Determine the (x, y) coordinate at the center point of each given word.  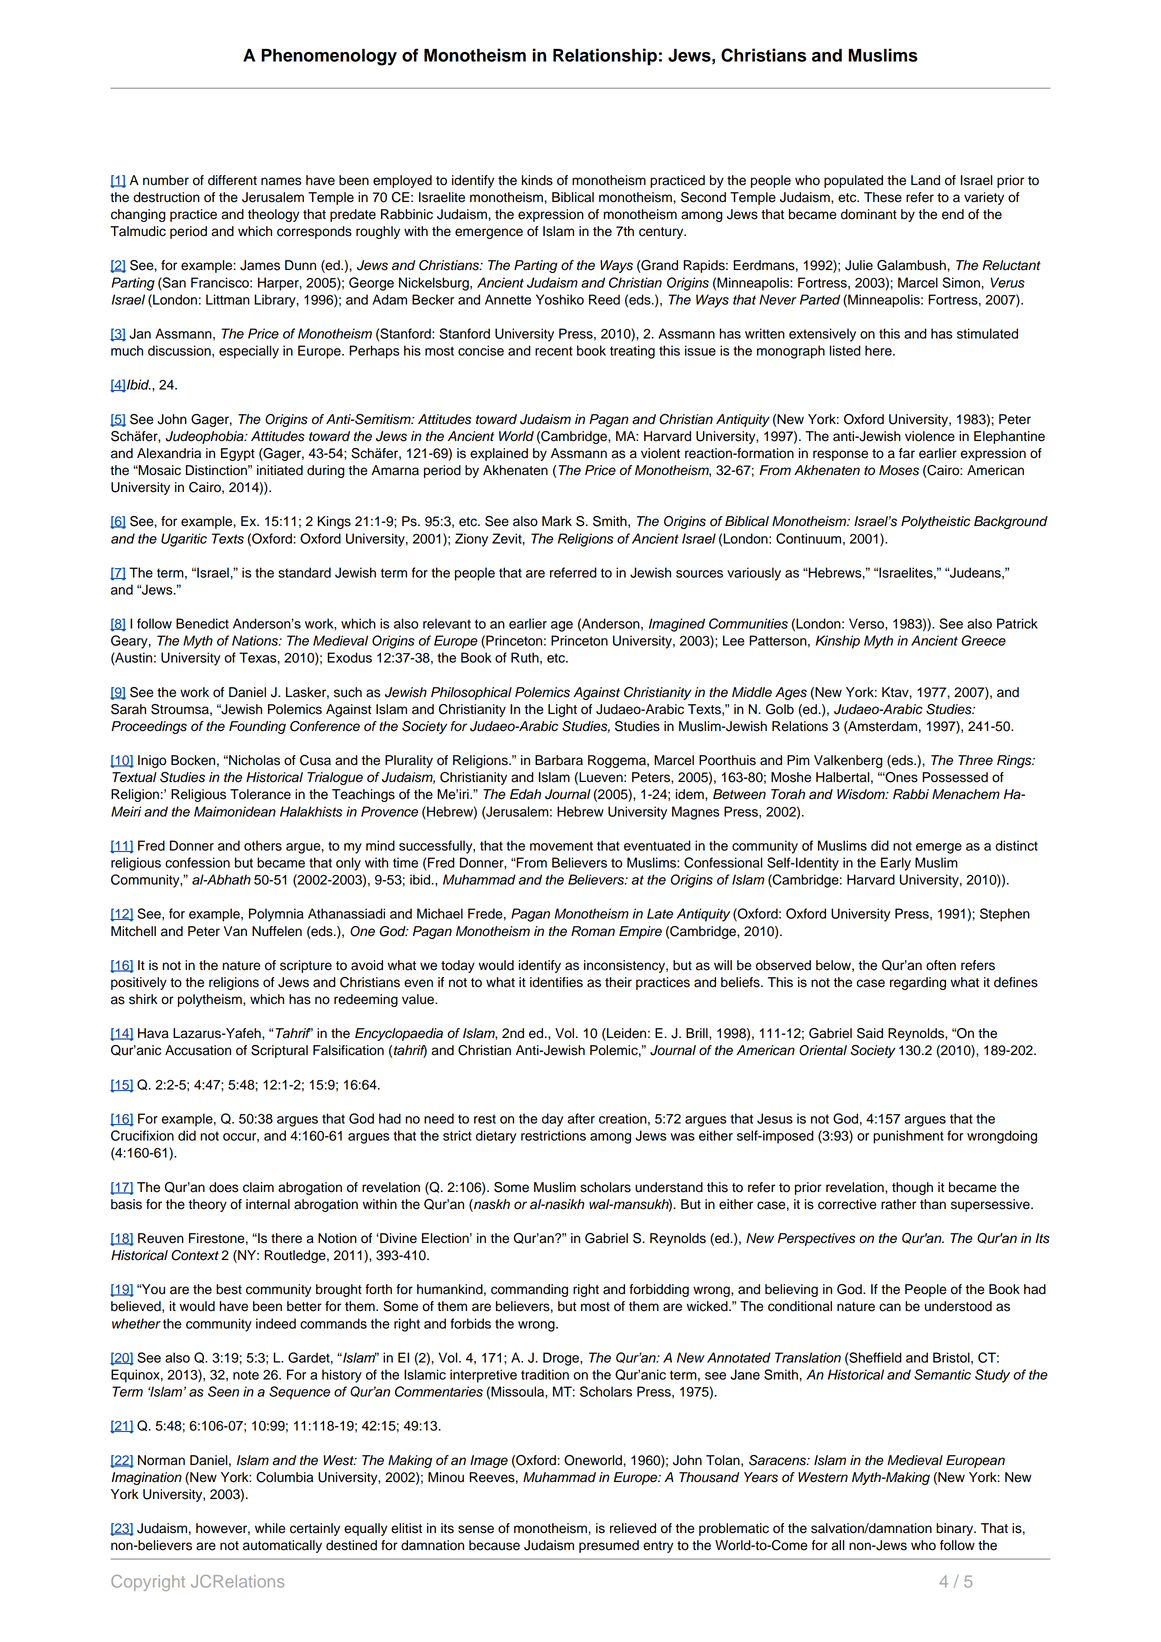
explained (499, 454)
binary (956, 1529)
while (270, 1528)
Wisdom (862, 794)
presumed (609, 1546)
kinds (537, 180)
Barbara (559, 760)
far (907, 453)
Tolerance (260, 794)
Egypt (238, 454)
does (223, 1187)
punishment (908, 1137)
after (581, 1118)
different (232, 180)
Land (925, 180)
